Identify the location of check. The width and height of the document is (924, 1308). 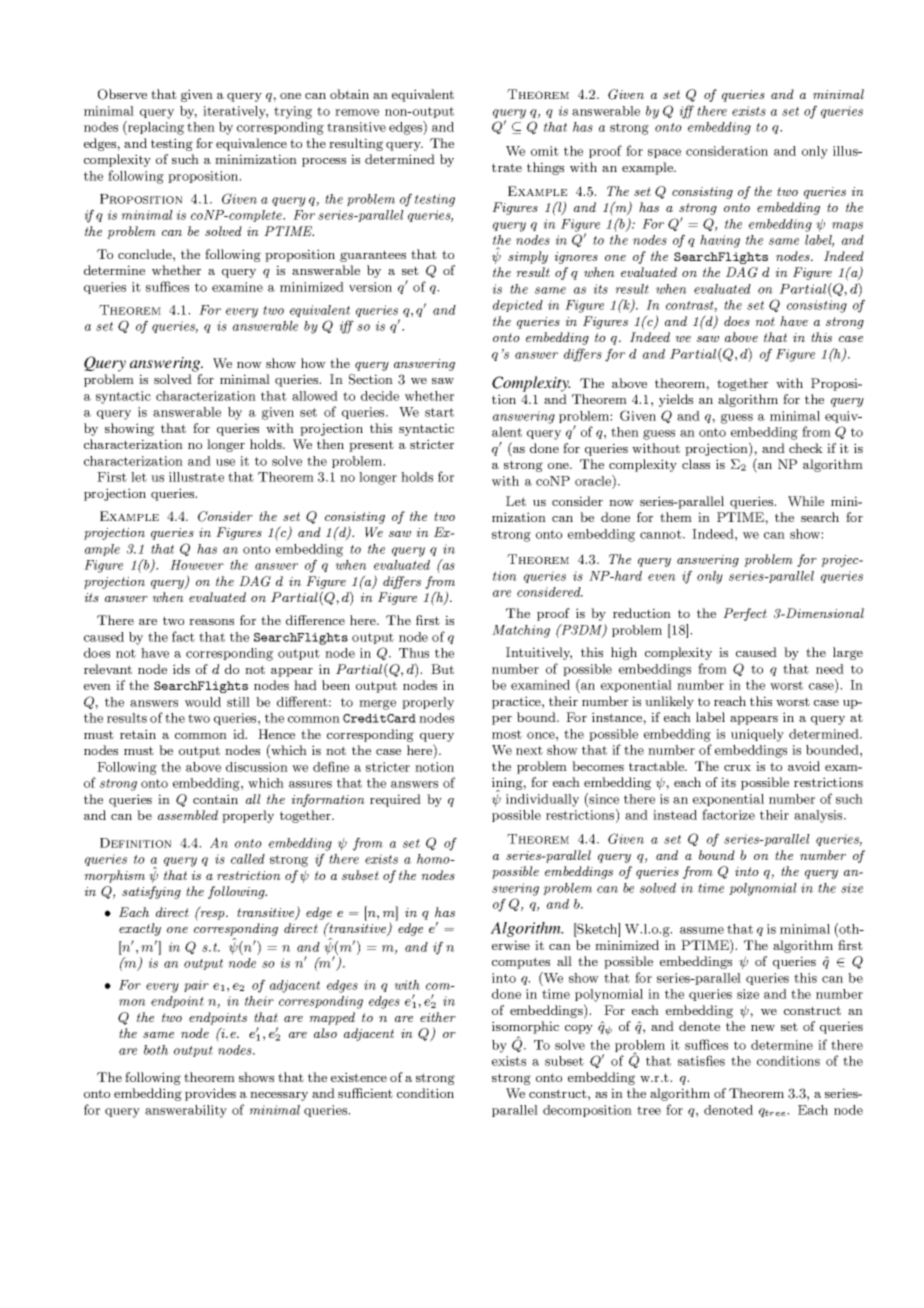
(806, 448).
